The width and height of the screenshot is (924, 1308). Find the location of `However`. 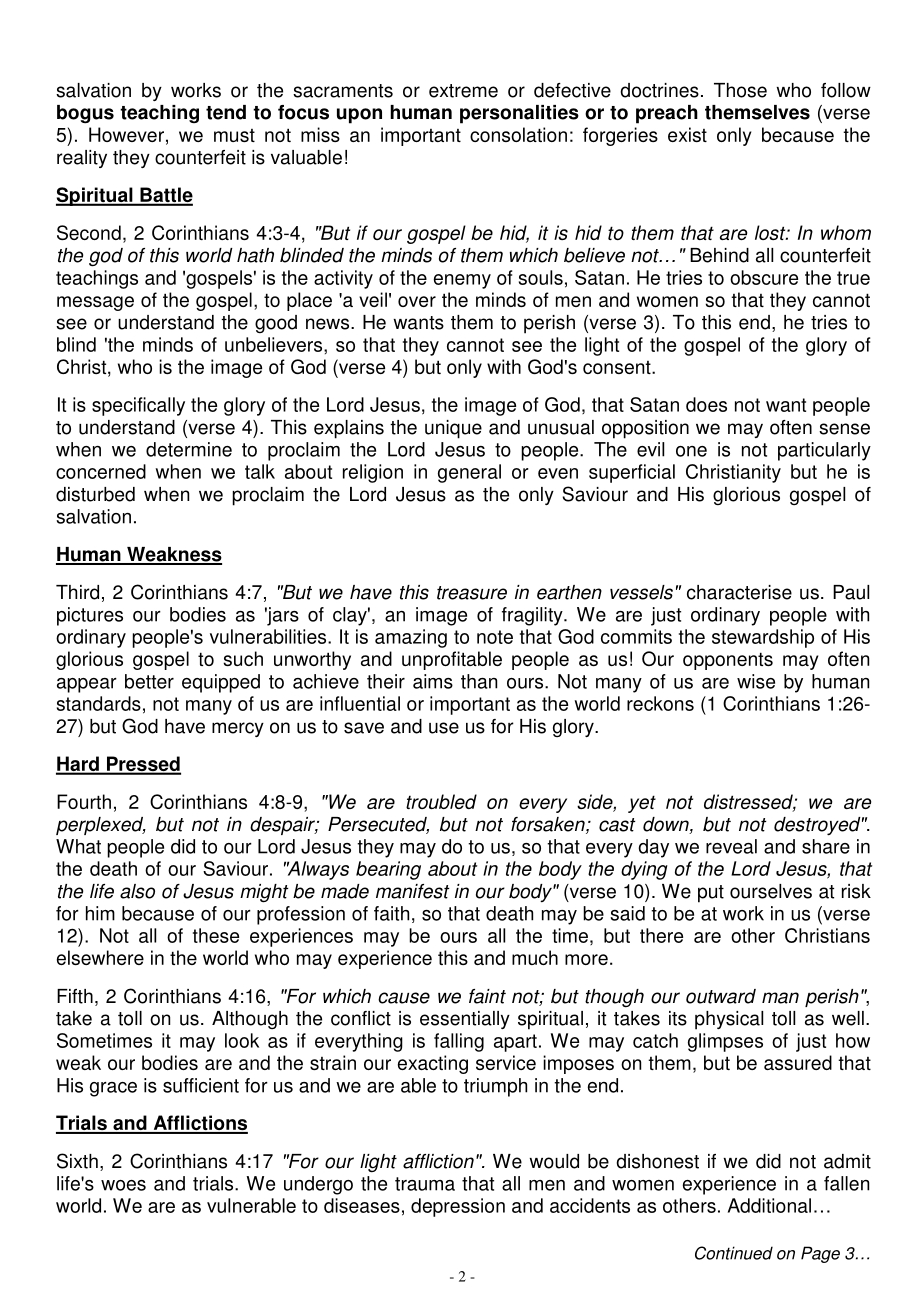

However is located at coordinates (126, 134).
